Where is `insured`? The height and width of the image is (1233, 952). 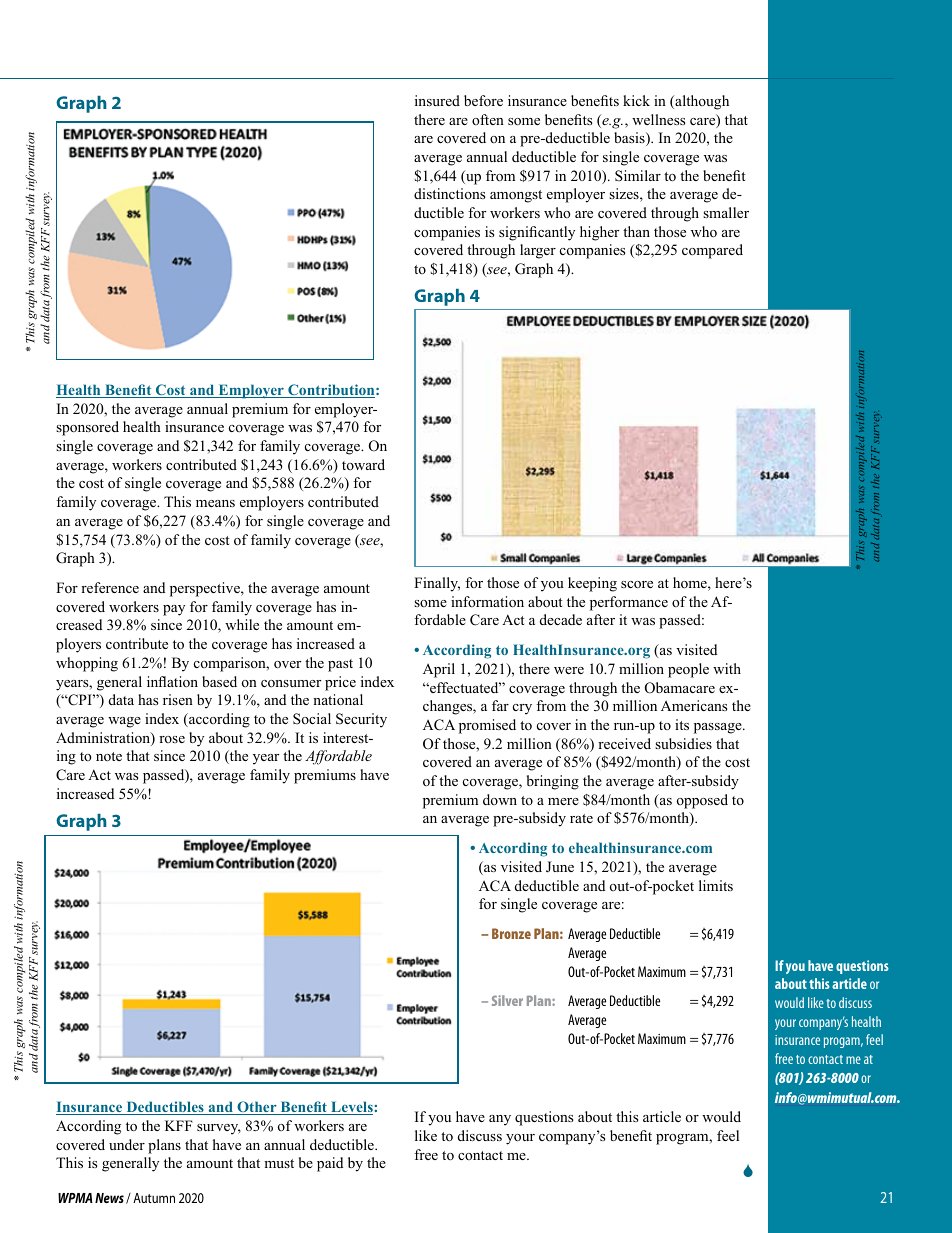 insured is located at coordinates (437, 100).
